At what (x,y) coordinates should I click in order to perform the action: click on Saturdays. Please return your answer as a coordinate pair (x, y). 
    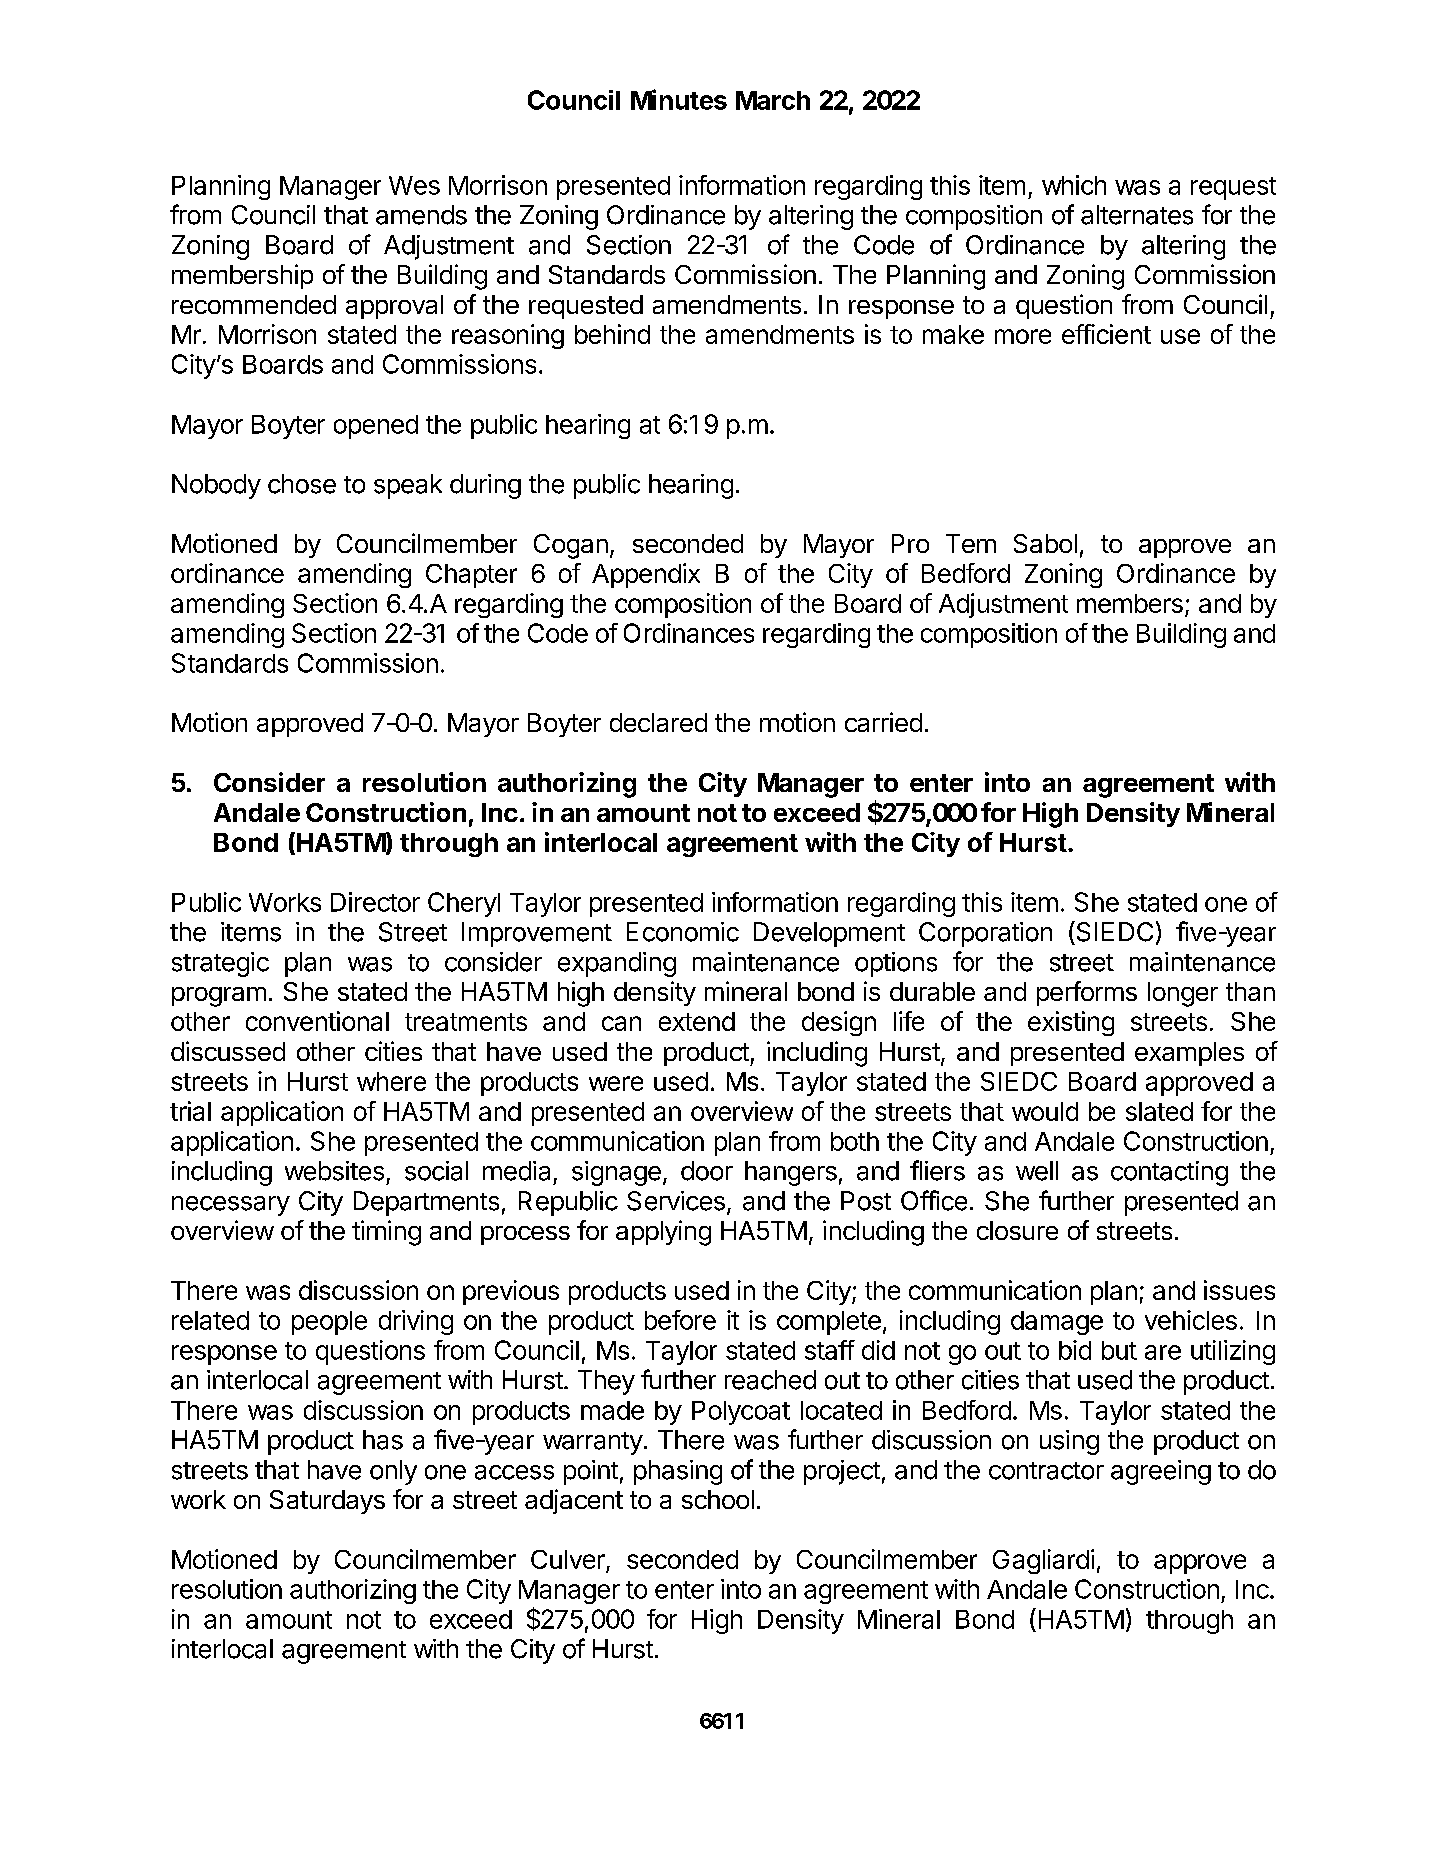
    Looking at the image, I should click on (327, 1502).
